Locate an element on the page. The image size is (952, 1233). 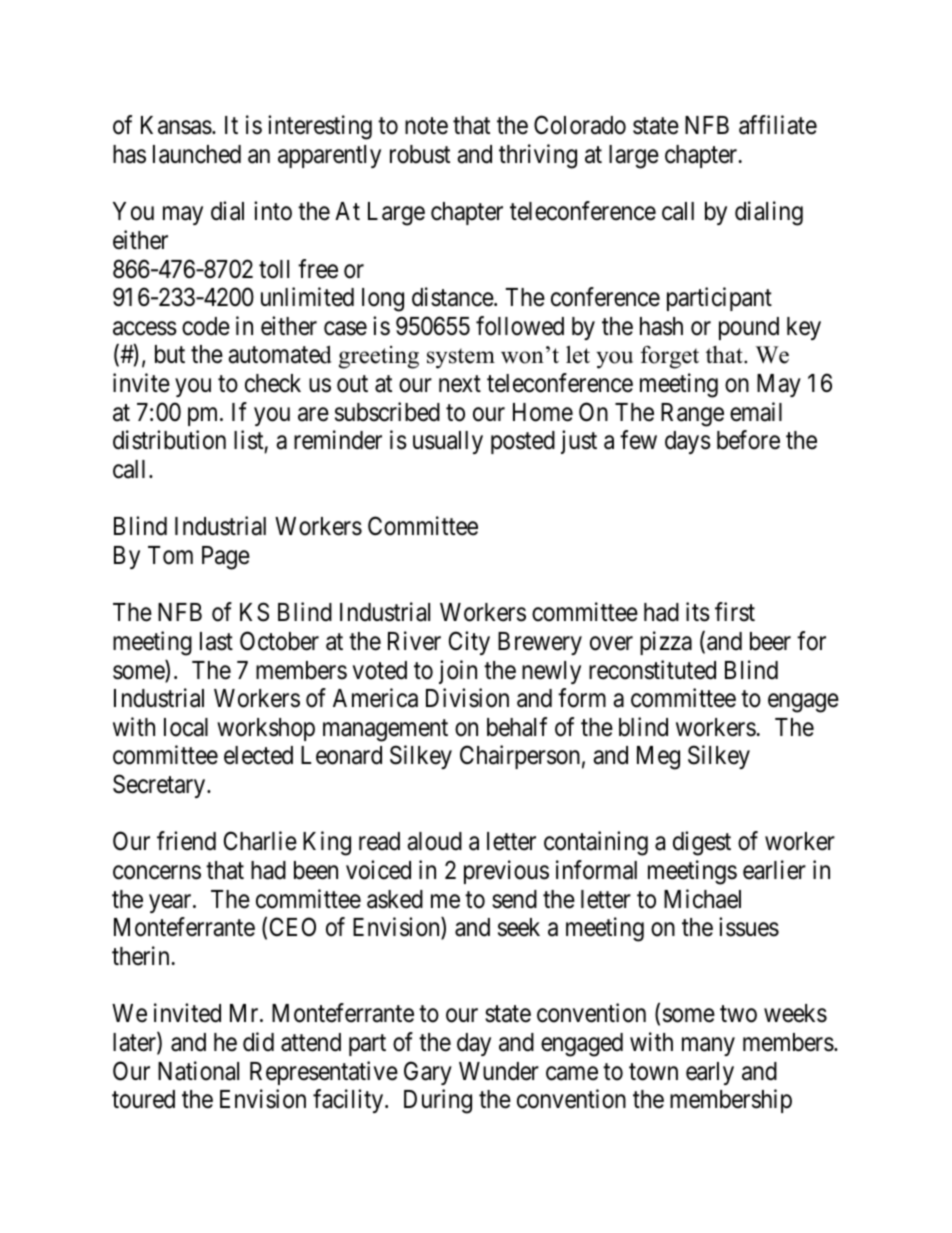
behalf is located at coordinates (517, 727).
